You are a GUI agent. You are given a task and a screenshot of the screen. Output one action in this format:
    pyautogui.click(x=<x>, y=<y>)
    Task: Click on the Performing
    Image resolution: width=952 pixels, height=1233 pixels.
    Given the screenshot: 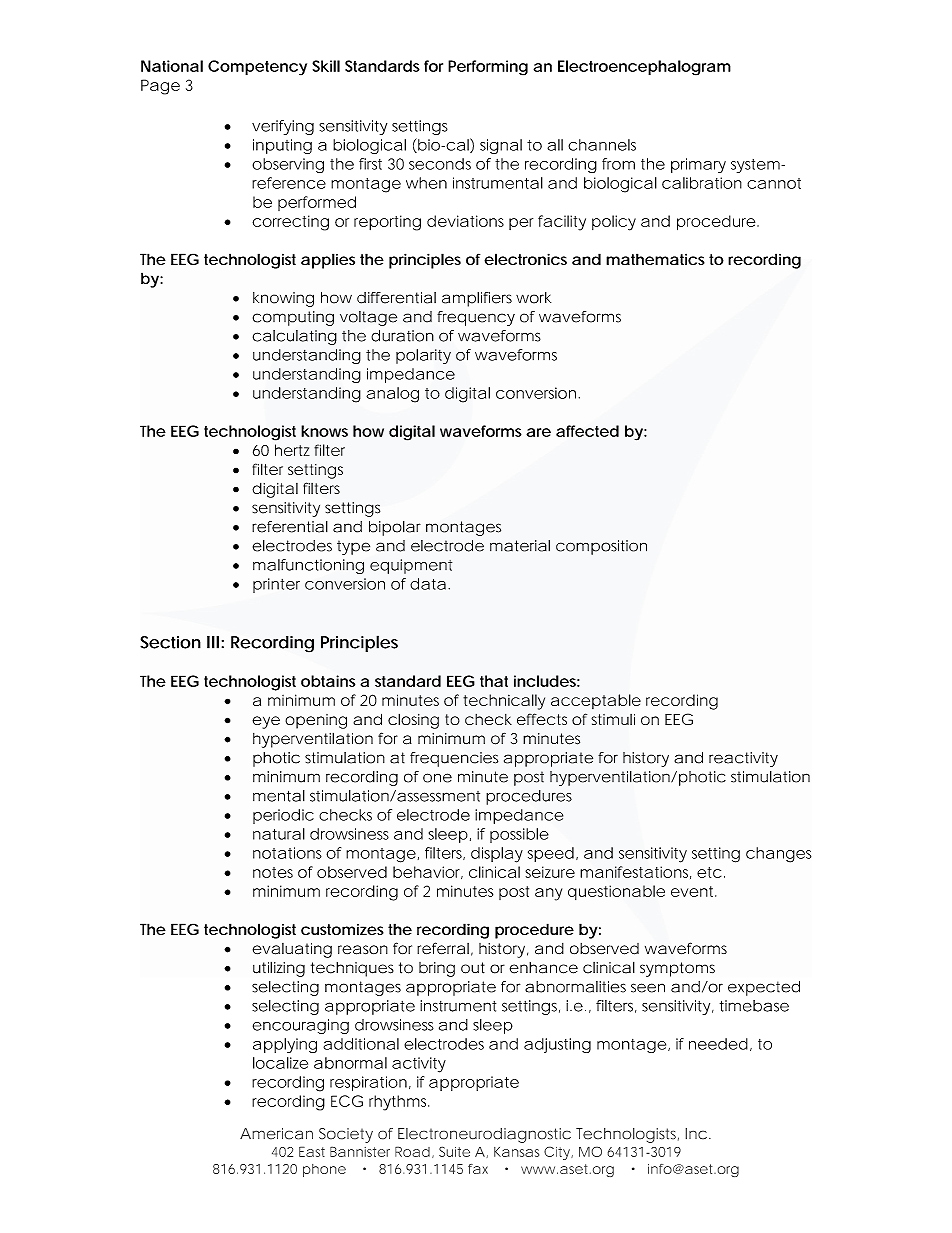 What is the action you would take?
    pyautogui.click(x=488, y=68)
